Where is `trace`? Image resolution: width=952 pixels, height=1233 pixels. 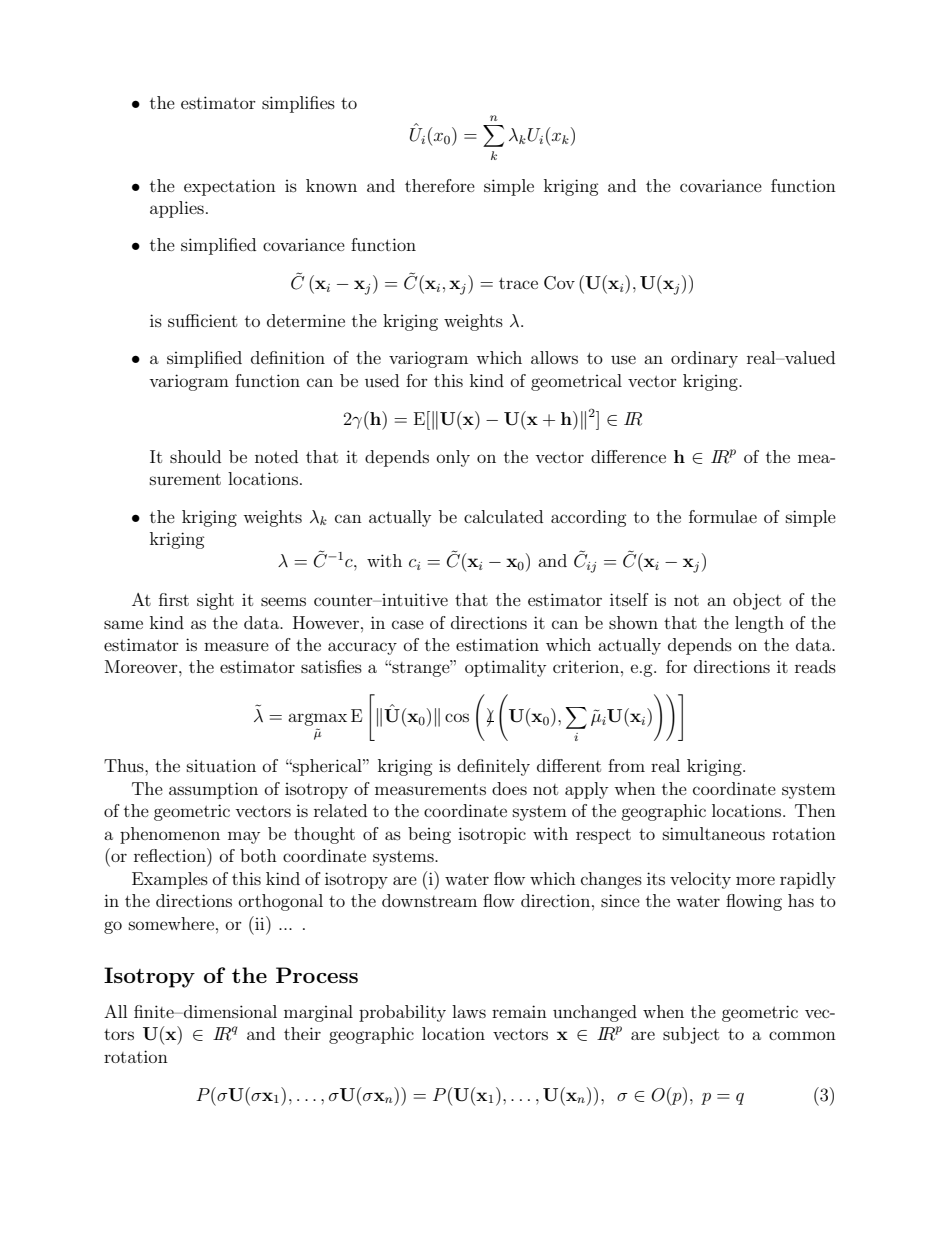 trace is located at coordinates (518, 283).
